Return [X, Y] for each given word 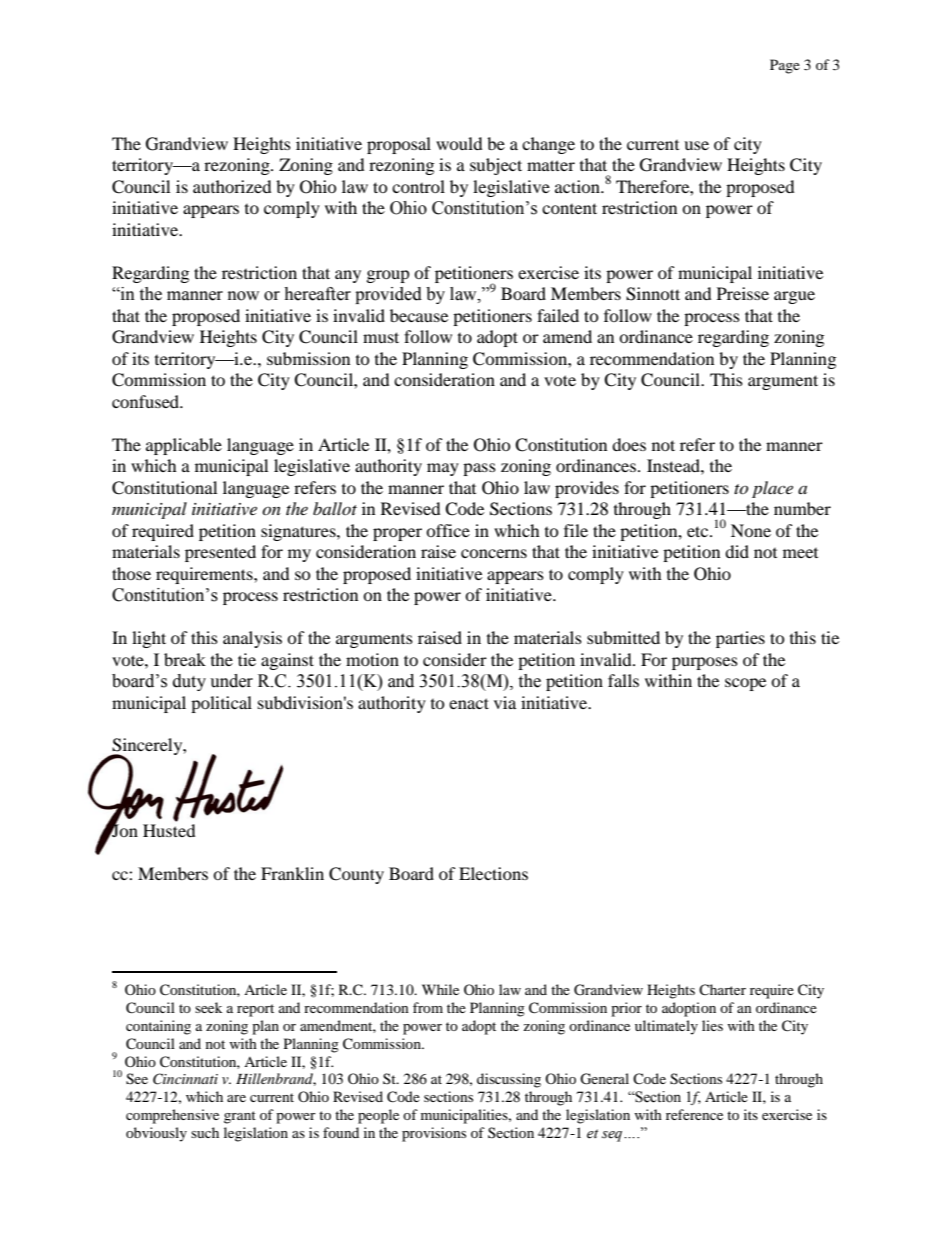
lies [712, 1025]
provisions [434, 1134]
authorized [232, 186]
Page [785, 66]
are [236, 1098]
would [459, 143]
